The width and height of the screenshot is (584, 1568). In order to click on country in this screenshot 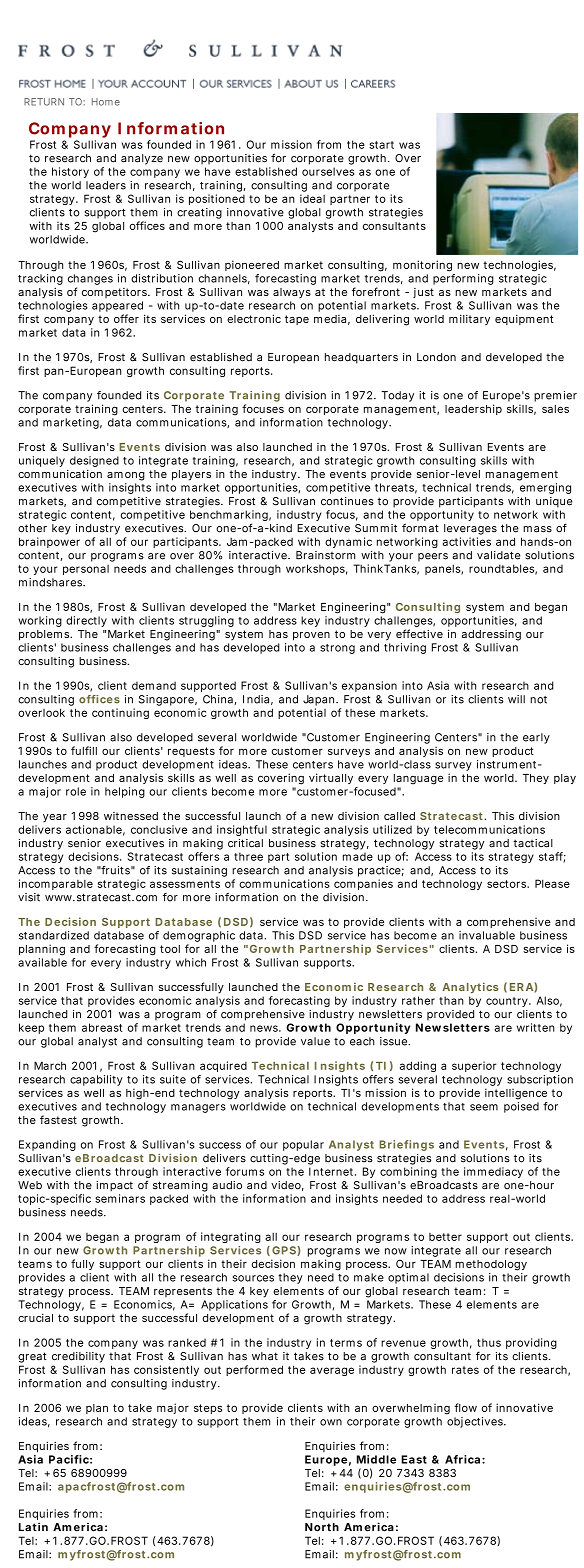, I will do `click(507, 1002)`.
